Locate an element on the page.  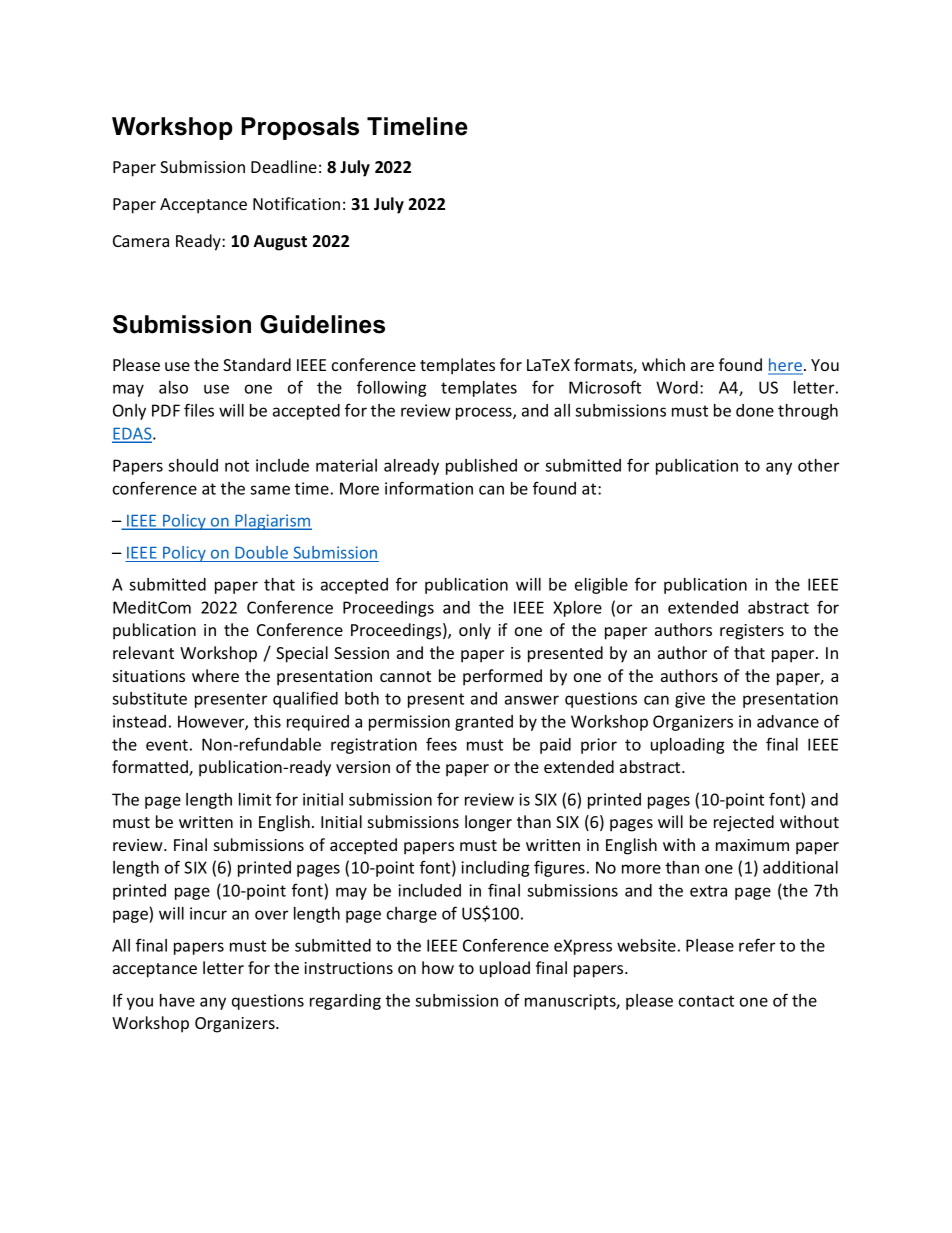
Proposals is located at coordinates (300, 128).
